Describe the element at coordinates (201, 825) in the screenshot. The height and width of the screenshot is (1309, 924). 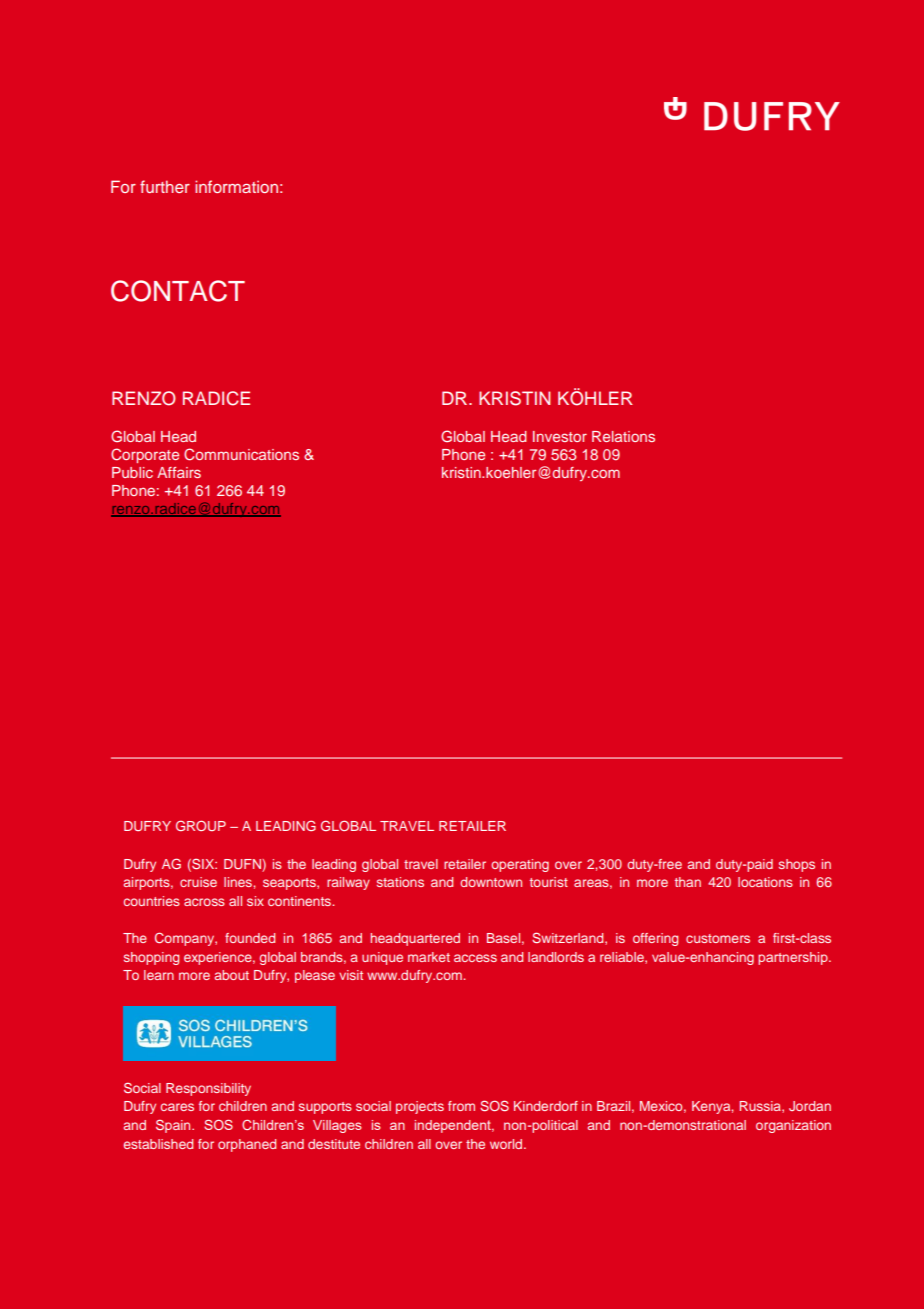
I see `GROUP` at that location.
